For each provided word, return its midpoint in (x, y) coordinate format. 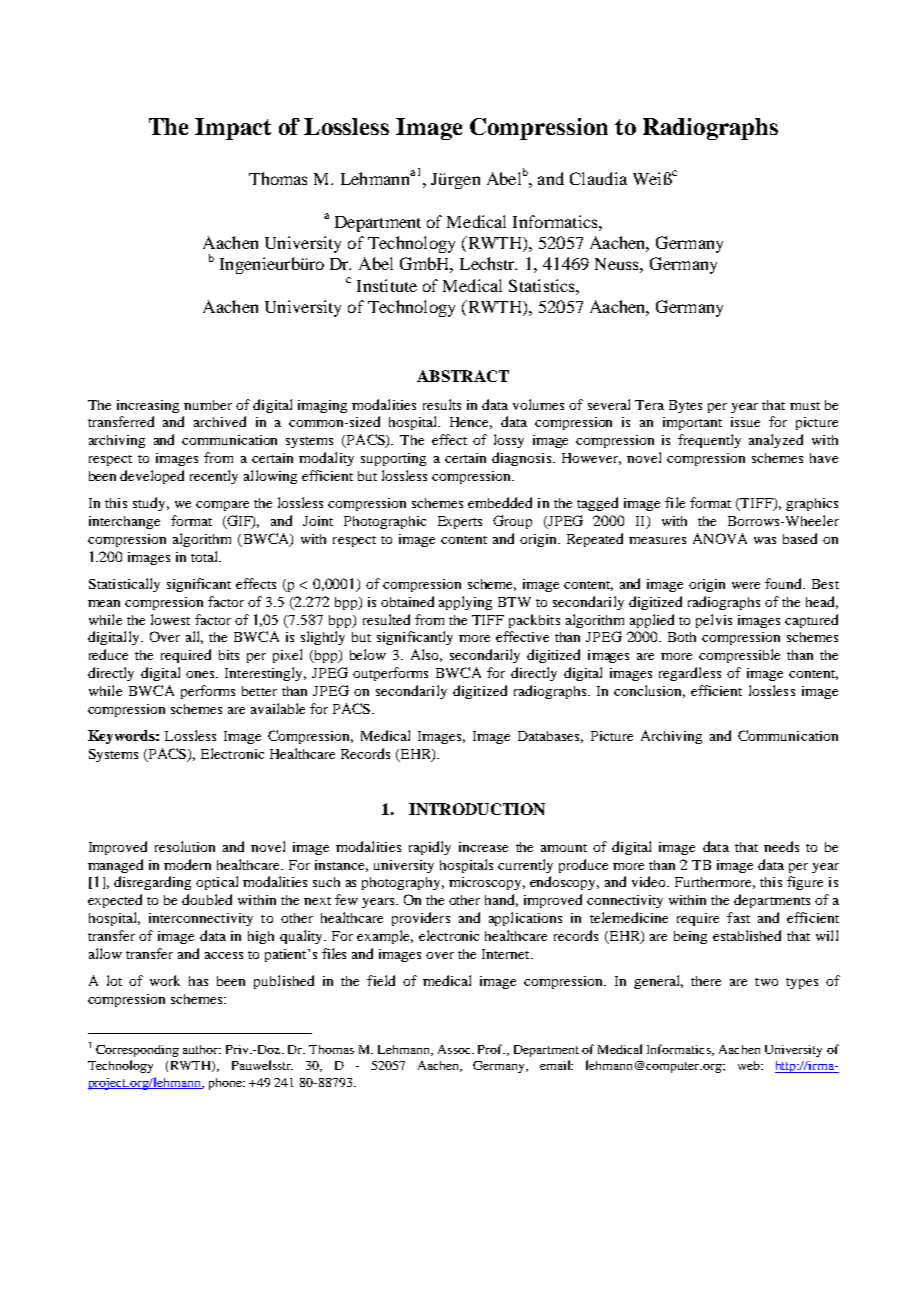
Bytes (685, 406)
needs (781, 846)
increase (483, 847)
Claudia (598, 178)
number (208, 405)
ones (201, 674)
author (202, 1049)
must (805, 406)
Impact (233, 129)
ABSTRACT (463, 376)
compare (222, 506)
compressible (739, 656)
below (368, 654)
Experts (460, 522)
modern (187, 864)
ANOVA (720, 538)
